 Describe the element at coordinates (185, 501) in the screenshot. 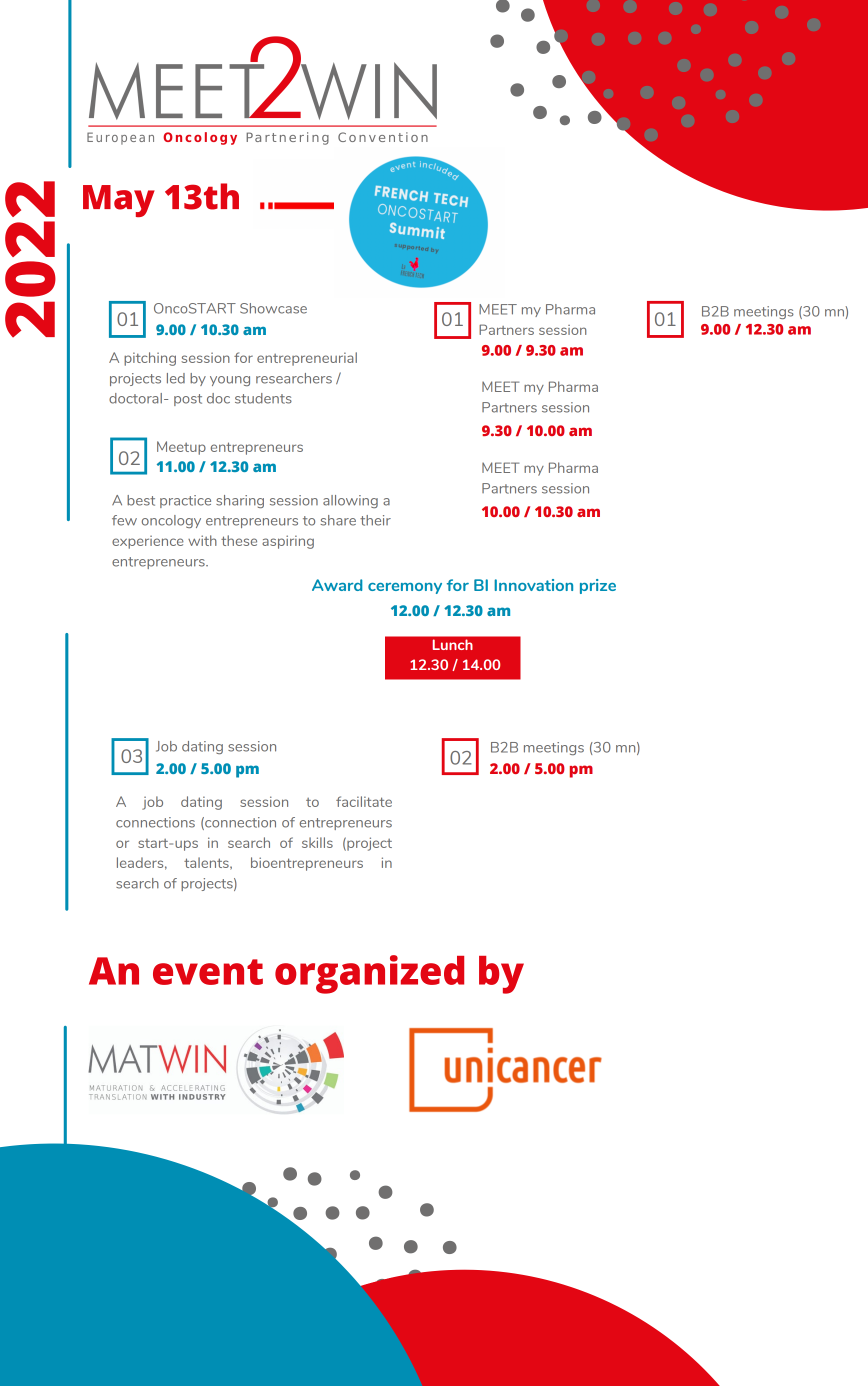

I see `practice` at that location.
